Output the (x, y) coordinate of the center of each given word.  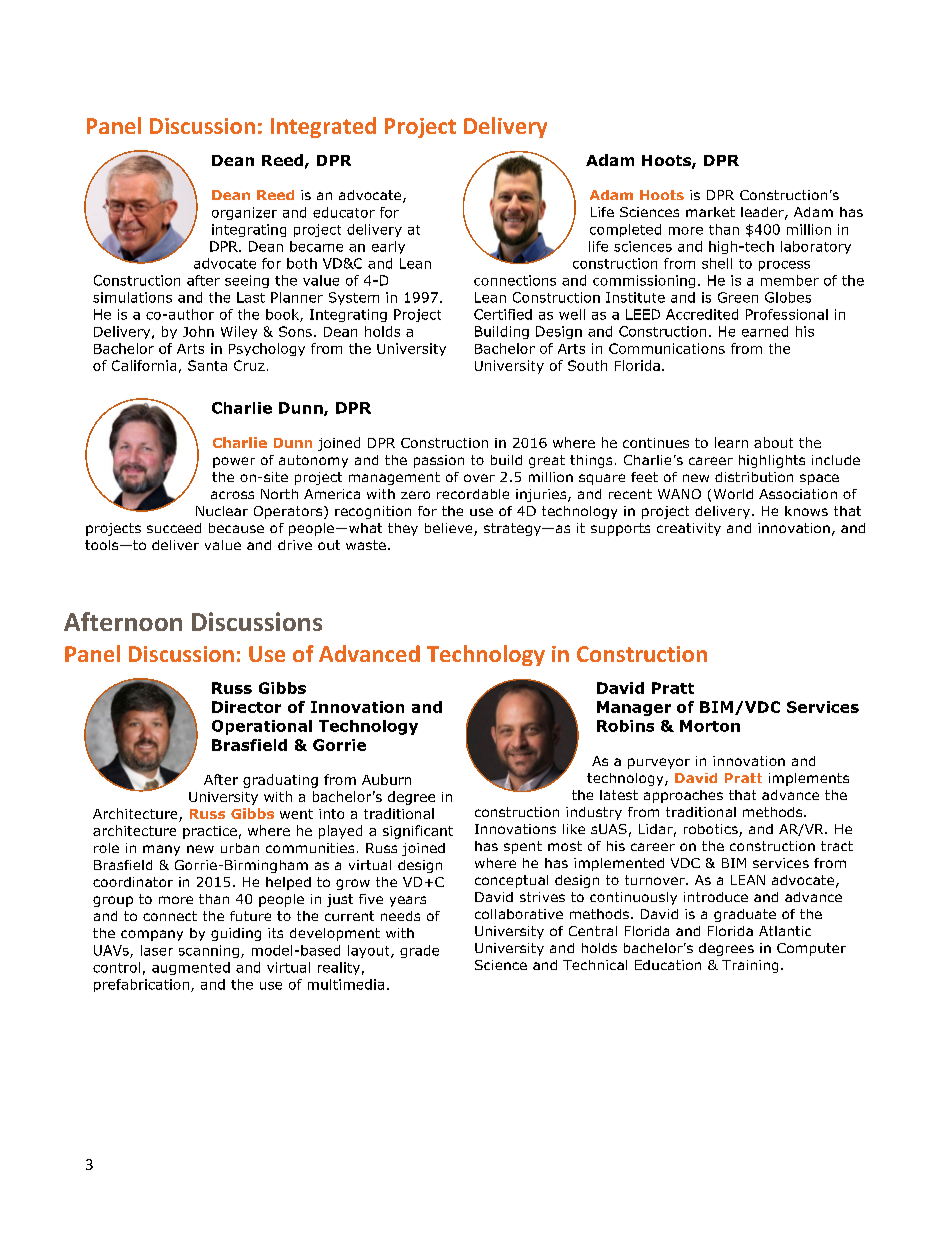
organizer (244, 213)
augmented (191, 968)
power (234, 462)
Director (246, 707)
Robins (625, 726)
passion (439, 461)
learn (731, 442)
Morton (710, 726)
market (710, 212)
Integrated (323, 127)
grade (419, 951)
